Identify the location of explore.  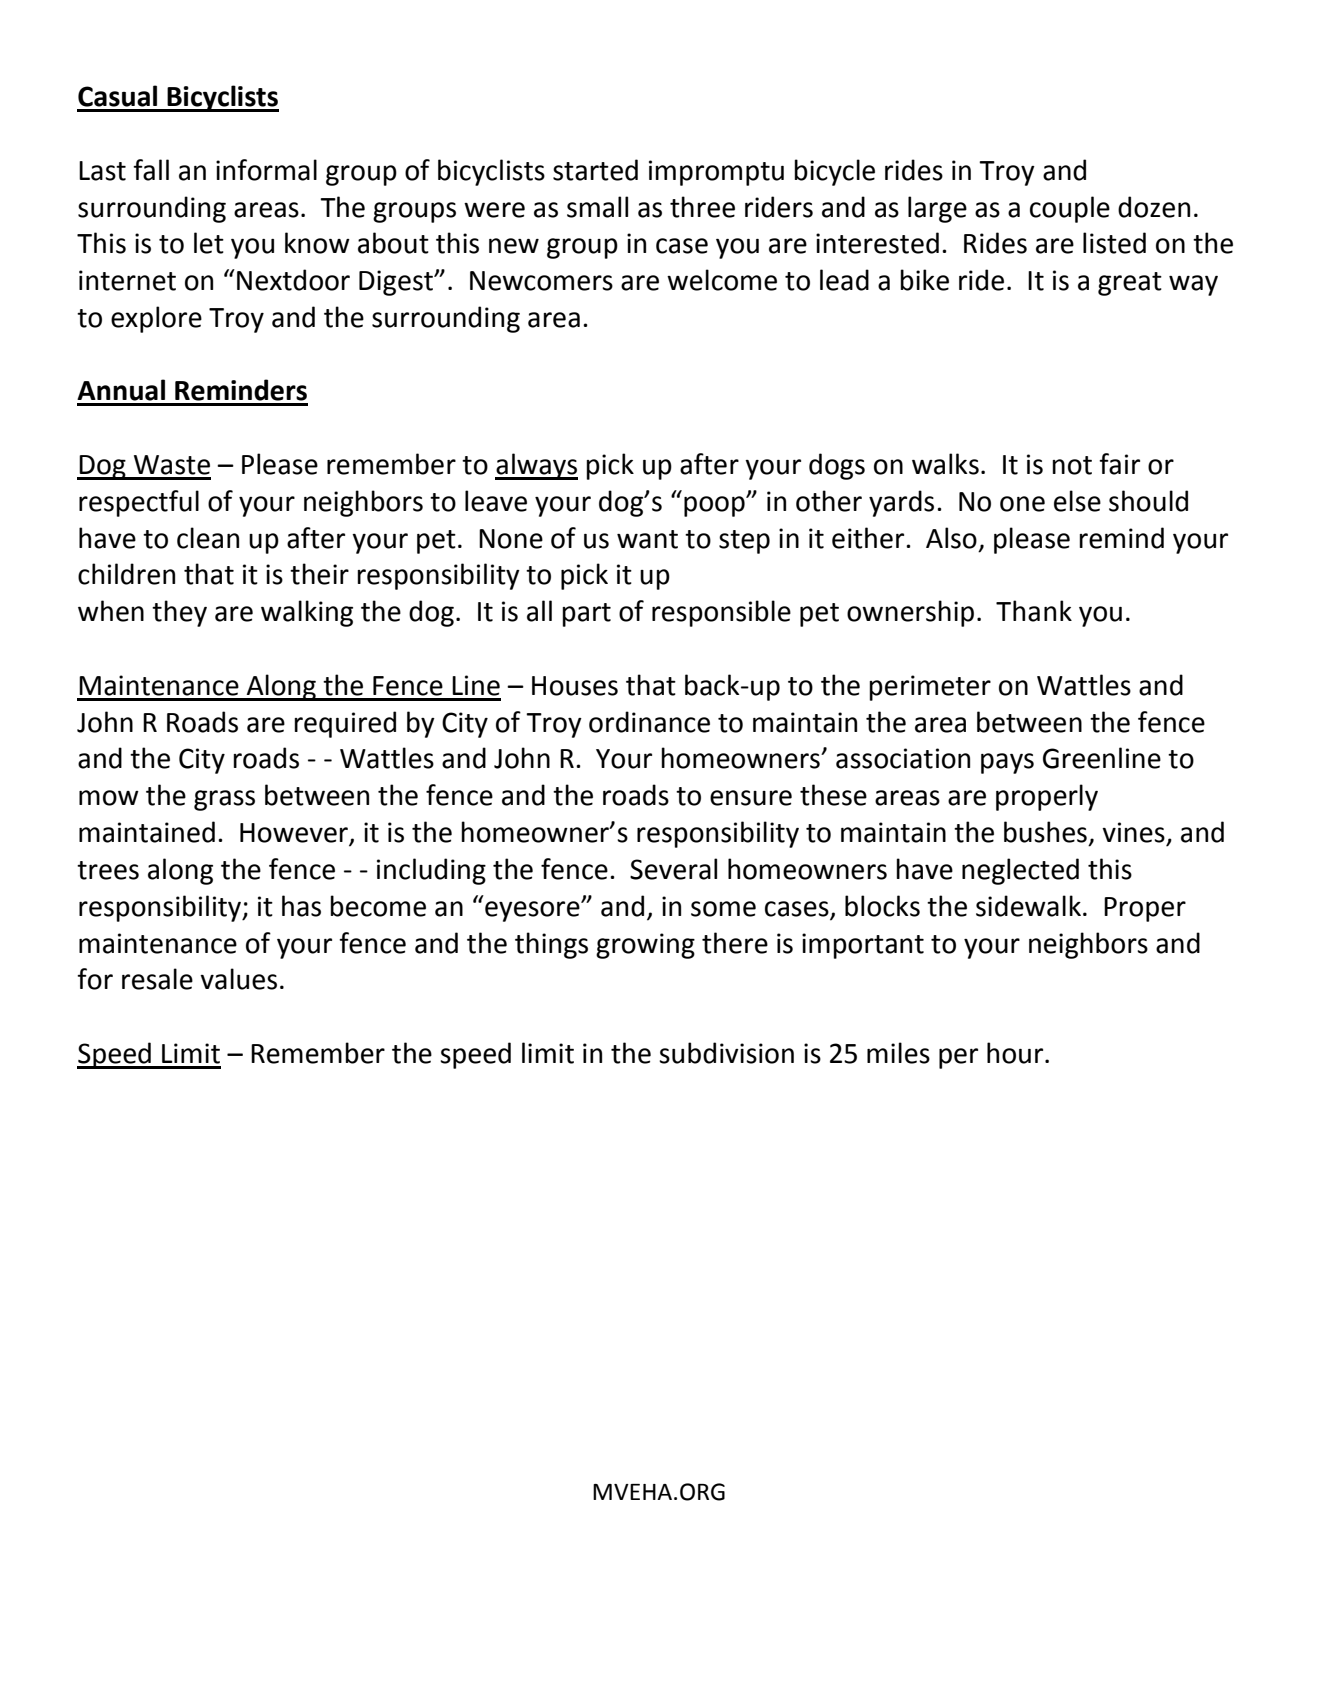
(156, 319).
